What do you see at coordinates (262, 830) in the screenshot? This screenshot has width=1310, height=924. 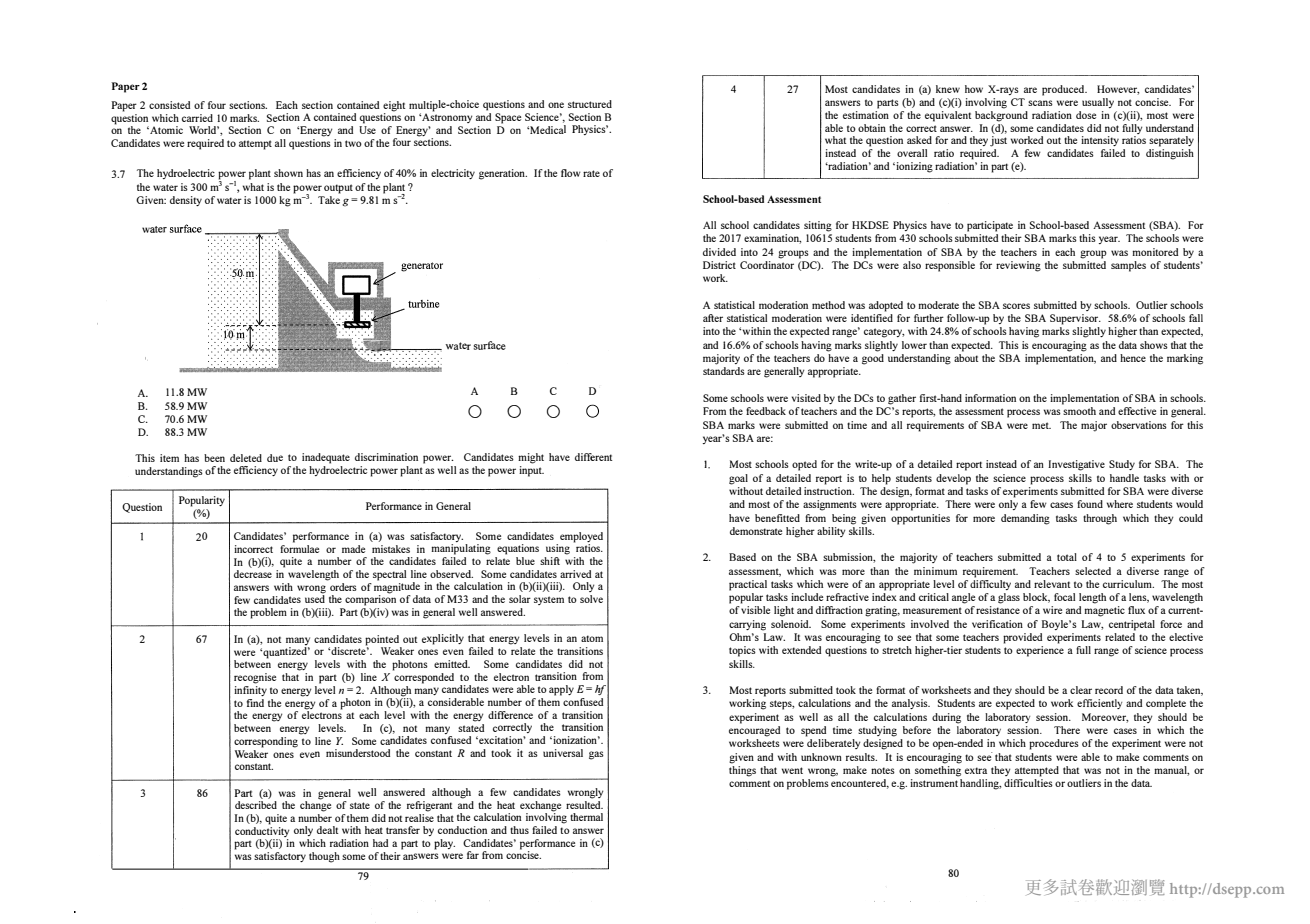 I see `conductivity` at bounding box center [262, 830].
